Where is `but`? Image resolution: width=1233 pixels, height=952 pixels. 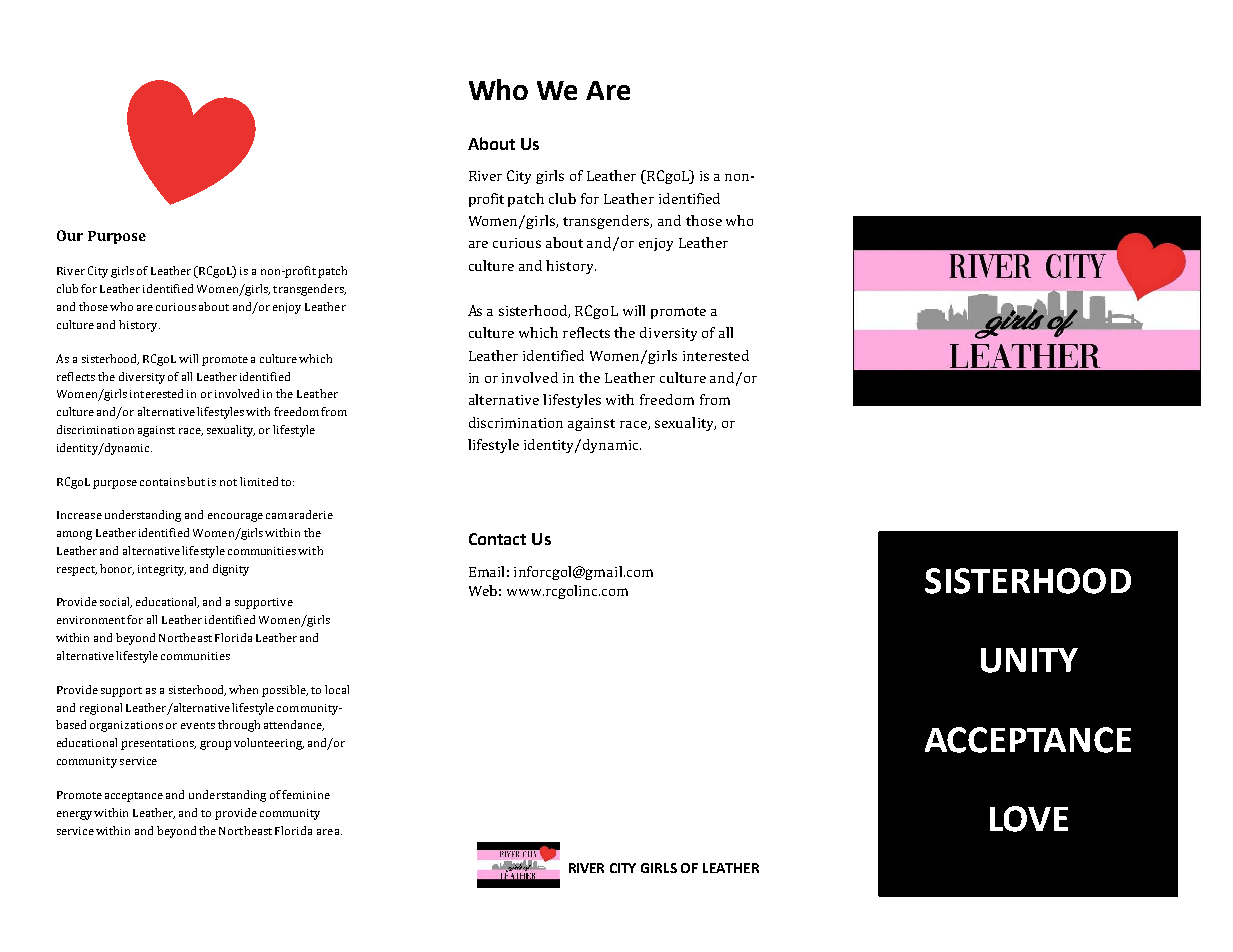
but is located at coordinates (196, 481).
